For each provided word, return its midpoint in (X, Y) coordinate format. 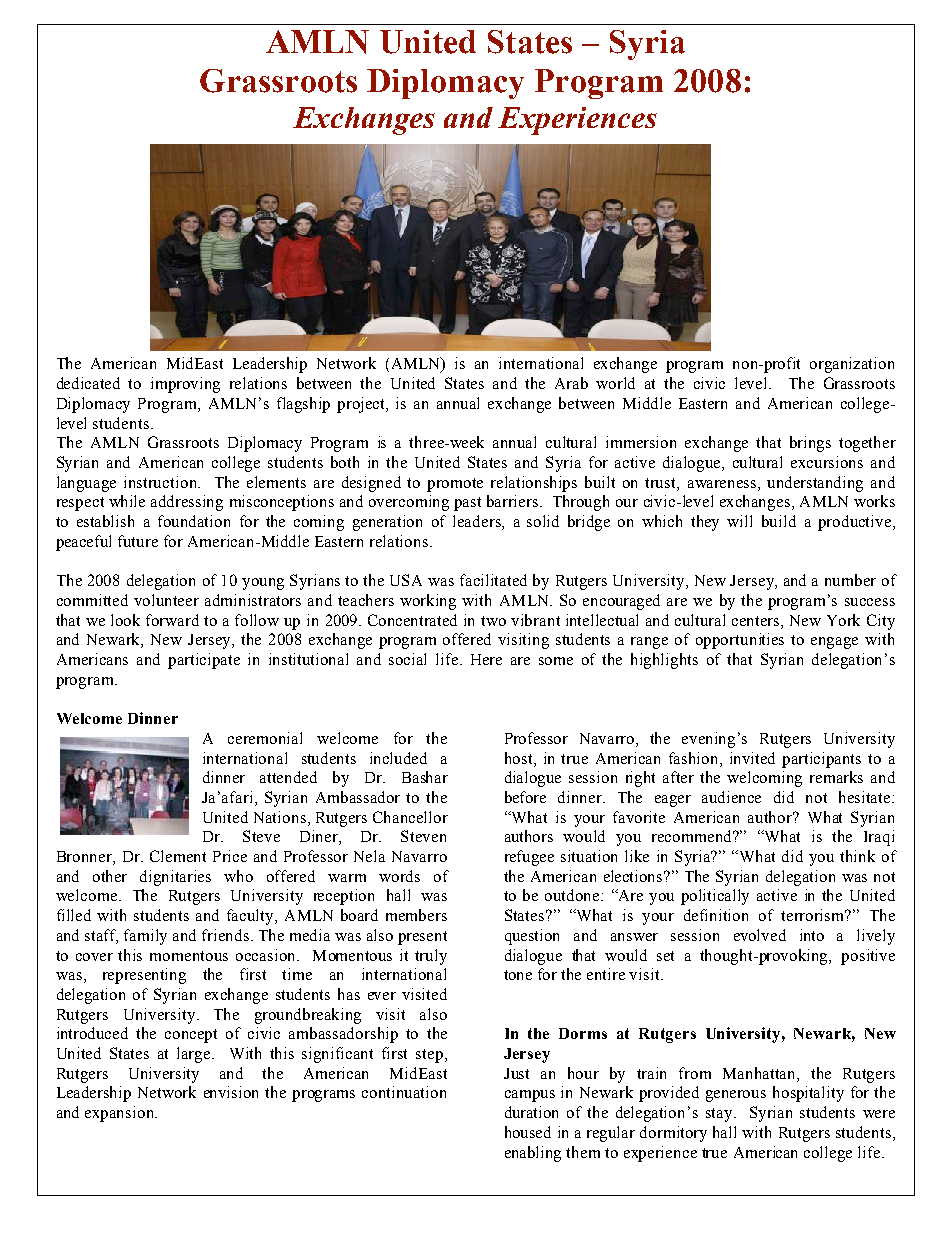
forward (172, 620)
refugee (529, 858)
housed (528, 1132)
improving (185, 385)
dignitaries (175, 878)
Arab (571, 383)
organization (852, 365)
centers (757, 622)
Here (486, 659)
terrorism (814, 915)
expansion (121, 1114)
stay (720, 1115)
